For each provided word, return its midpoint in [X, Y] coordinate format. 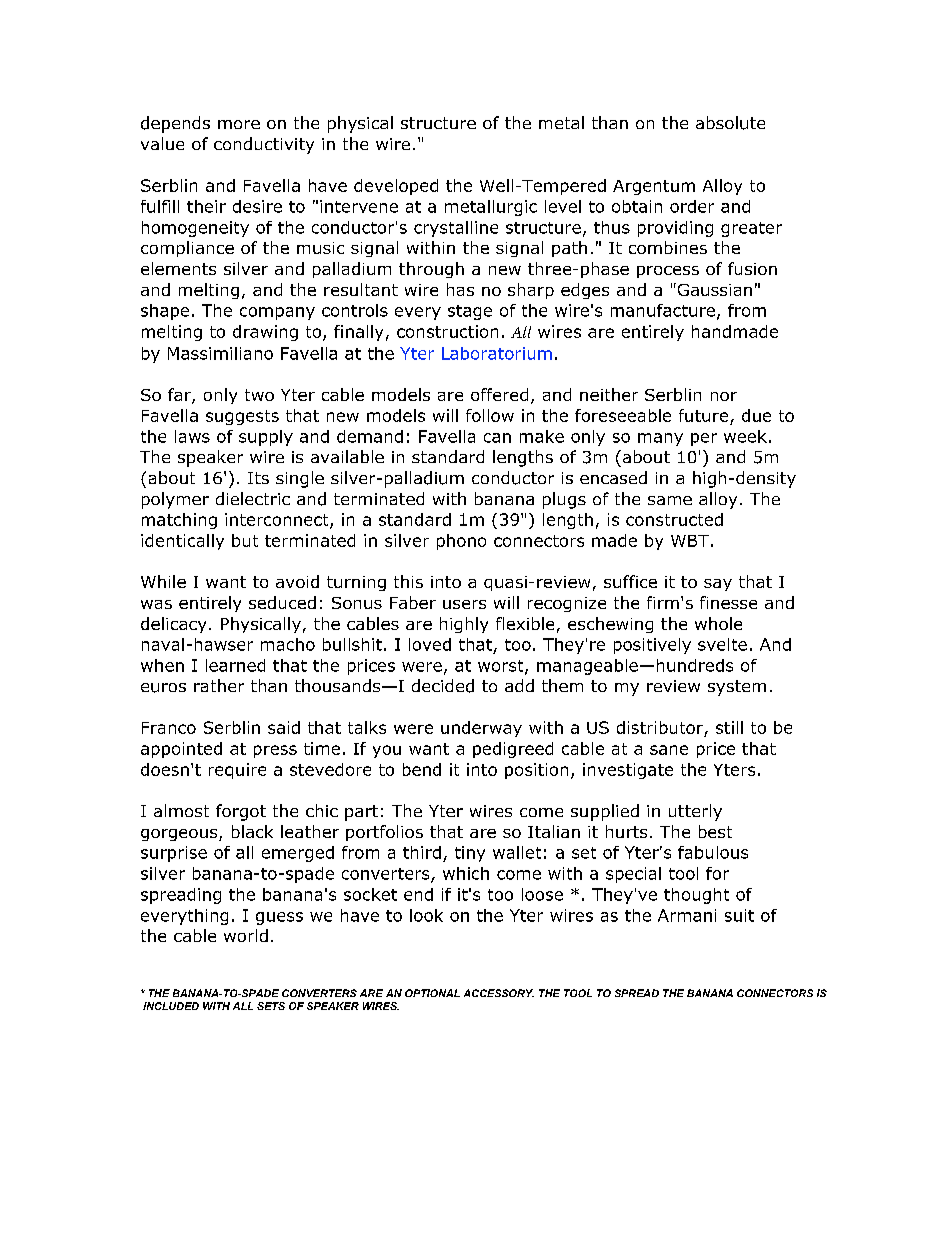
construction [447, 331]
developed [396, 187]
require [237, 771]
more [239, 124]
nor [724, 396]
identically [182, 542]
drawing [265, 333]
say [718, 585]
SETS [271, 1006]
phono [461, 542]
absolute [730, 123]
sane [669, 750]
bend [422, 769]
